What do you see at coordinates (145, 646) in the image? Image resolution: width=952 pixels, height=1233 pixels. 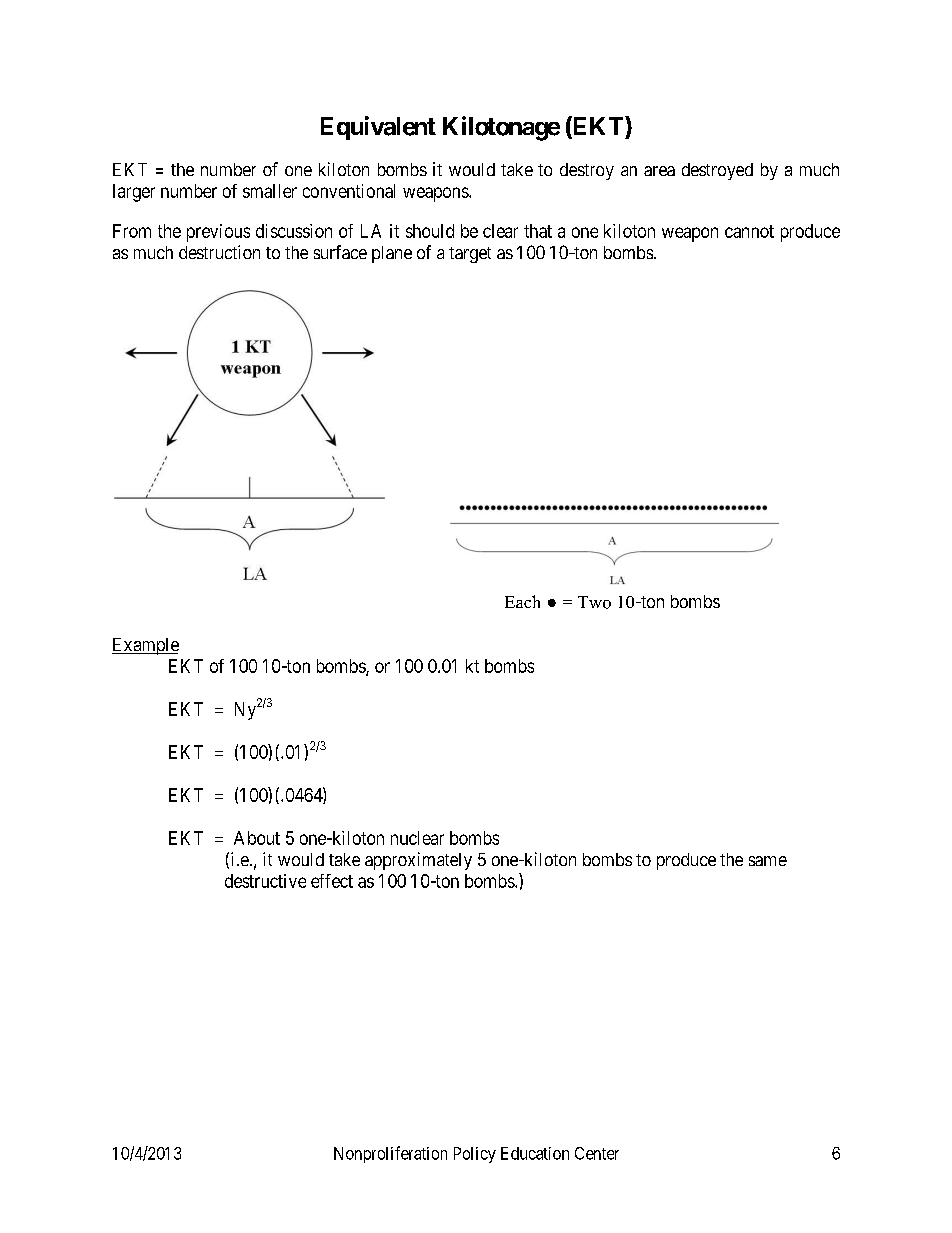 I see `Example` at bounding box center [145, 646].
